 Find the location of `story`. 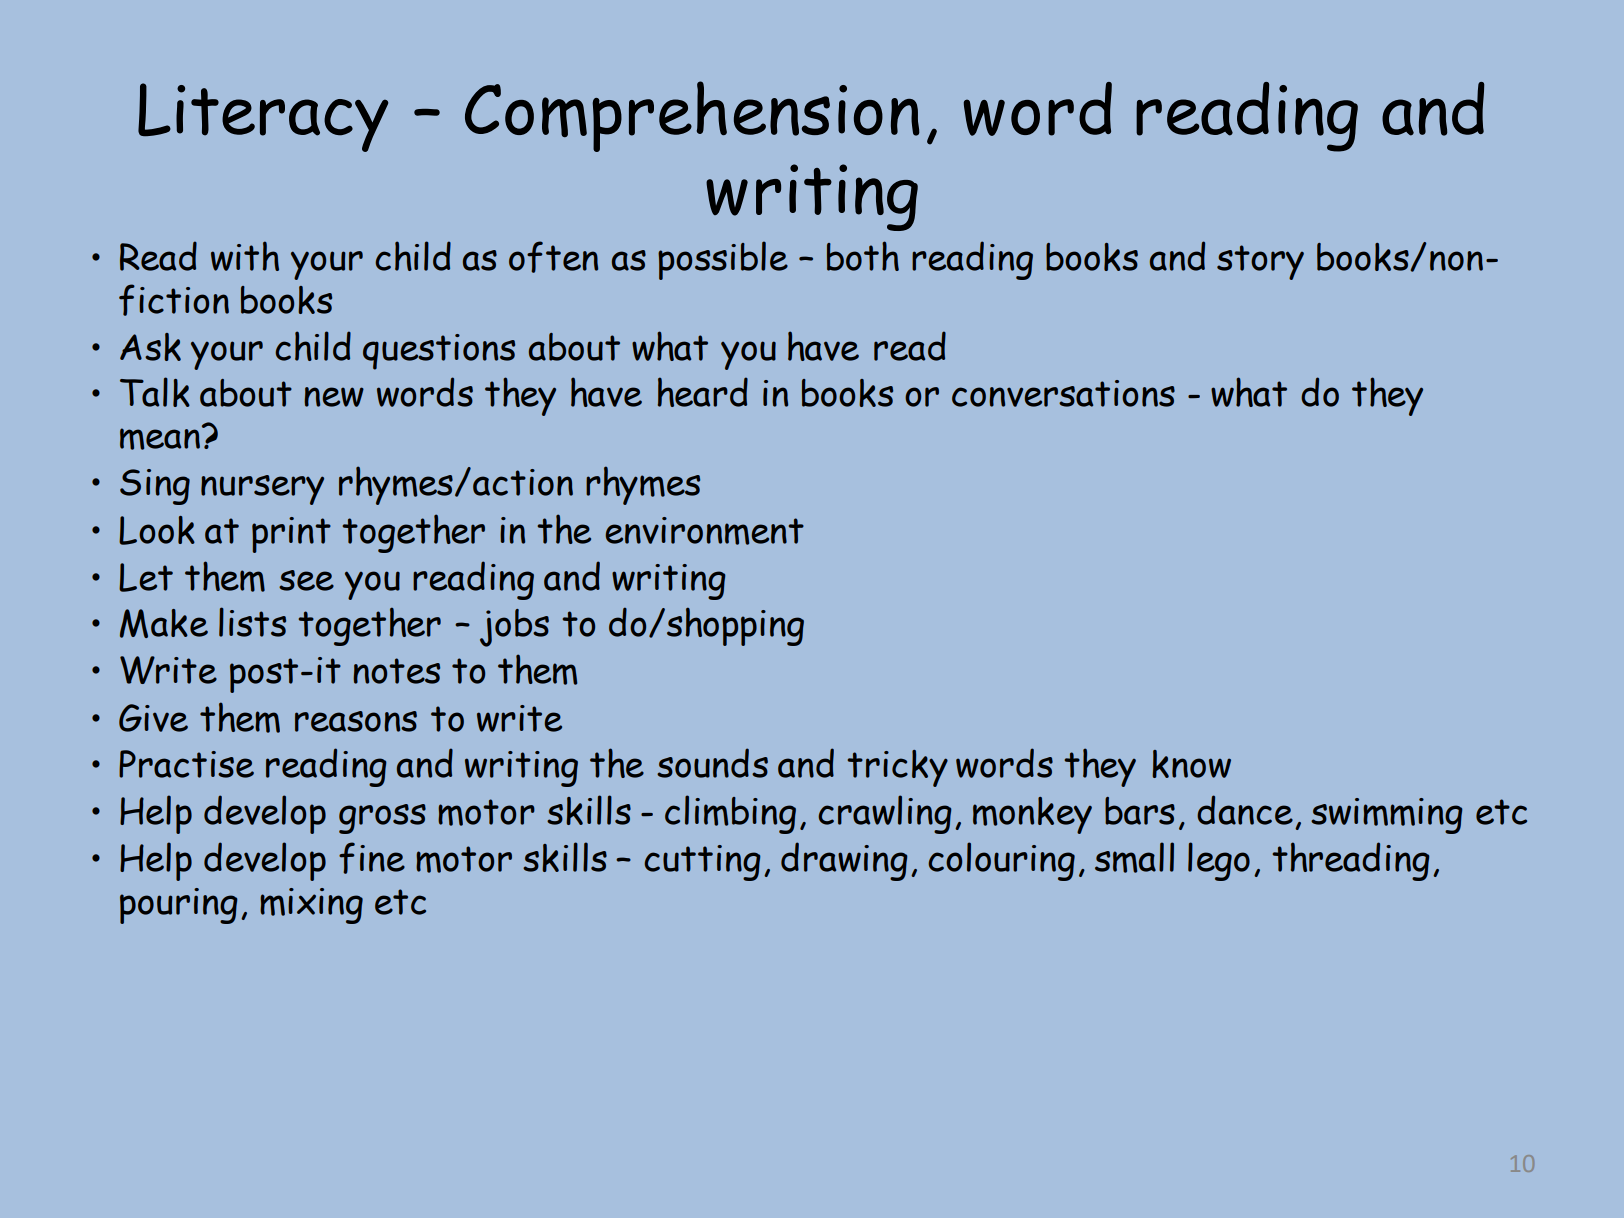

story is located at coordinates (1260, 262).
